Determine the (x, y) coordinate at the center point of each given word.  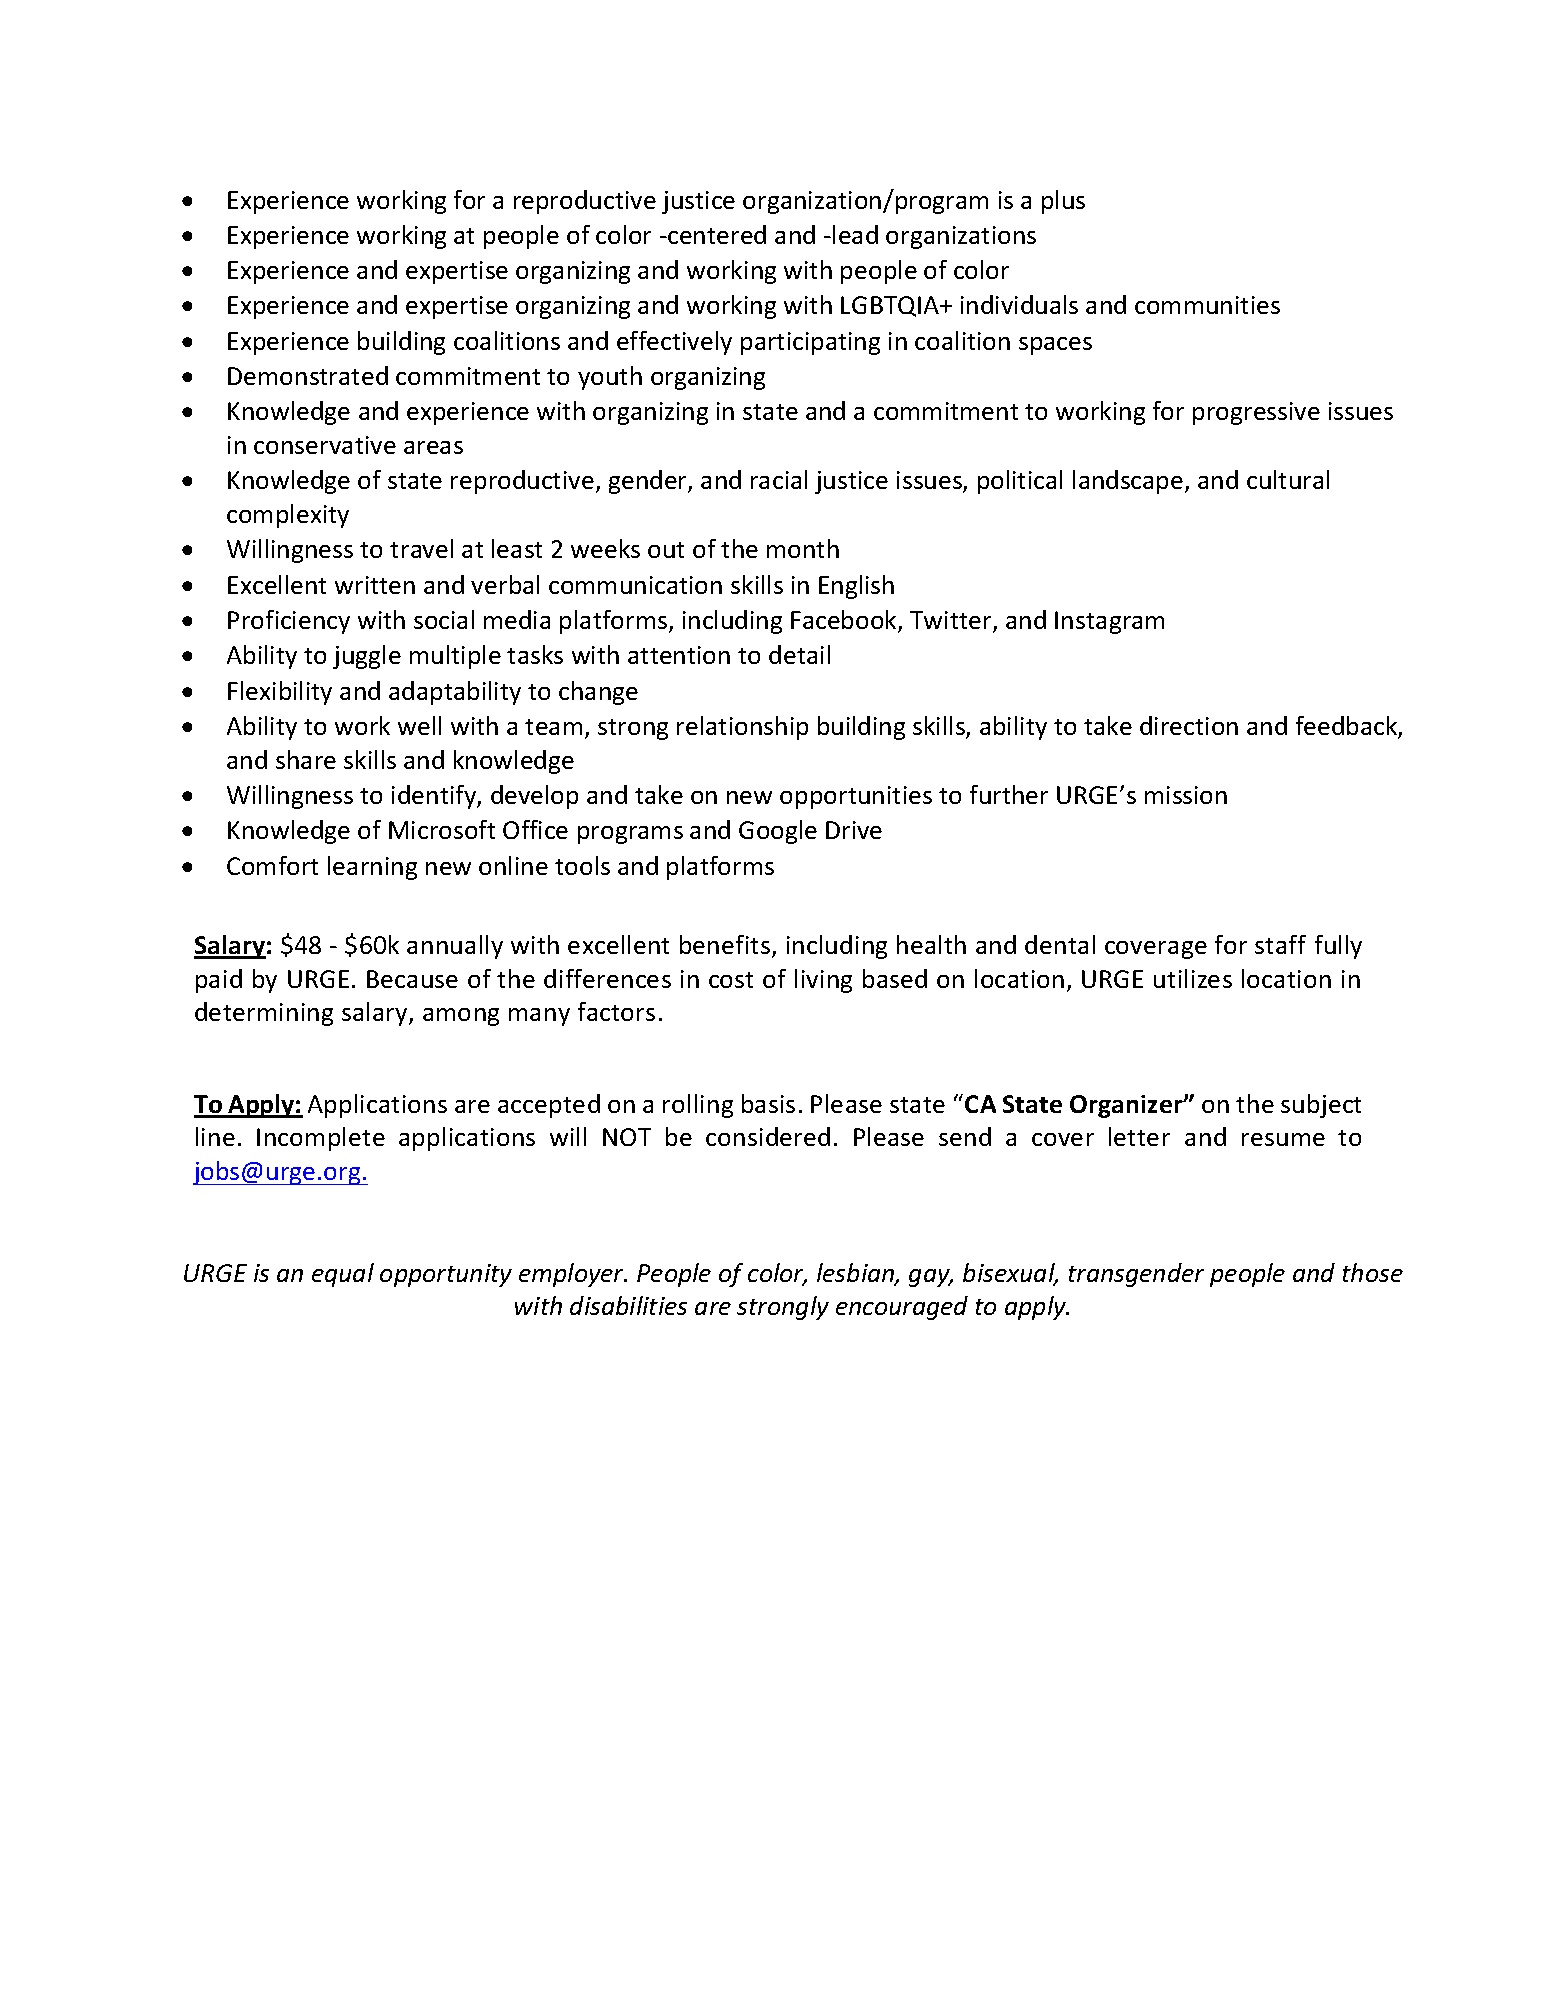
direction (1189, 725)
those (1373, 1272)
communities (1207, 305)
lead (855, 234)
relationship (742, 728)
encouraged (902, 1308)
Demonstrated (308, 375)
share (306, 759)
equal (343, 1275)
